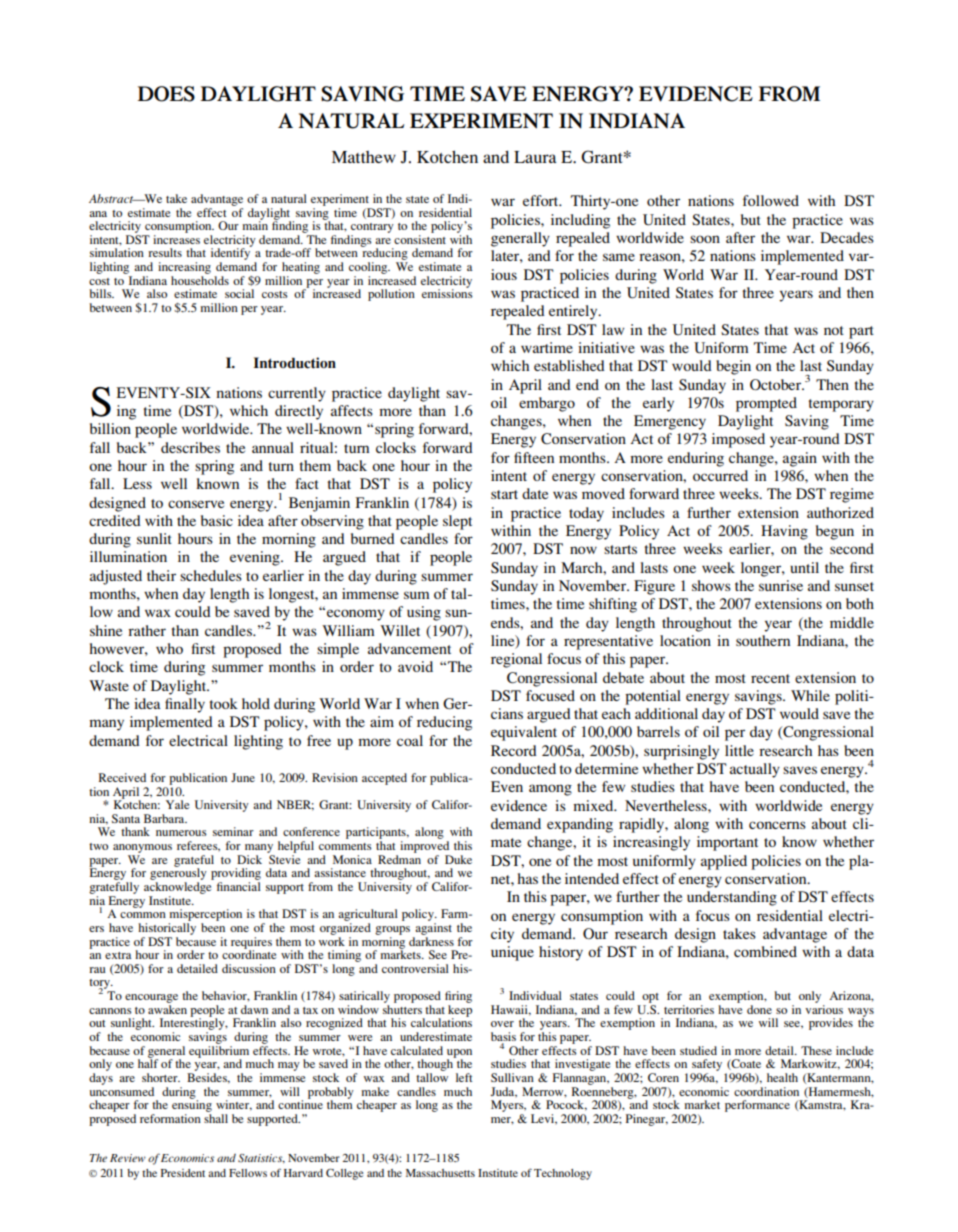 The width and height of the screenshot is (958, 1232). Describe the element at coordinates (166, 94) in the screenshot. I see `DOES` at that location.
